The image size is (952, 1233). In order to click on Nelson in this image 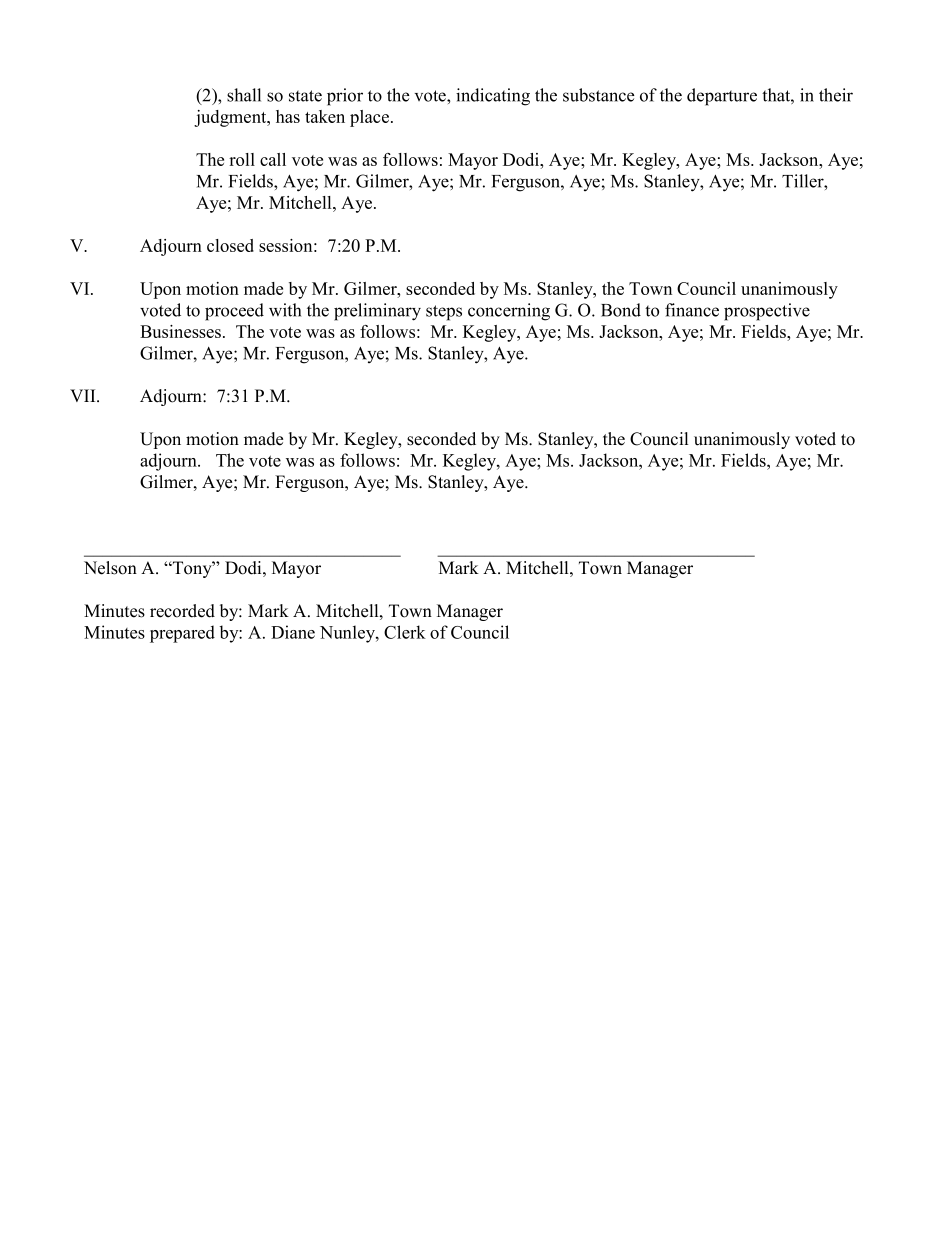, I will do `click(110, 568)`.
